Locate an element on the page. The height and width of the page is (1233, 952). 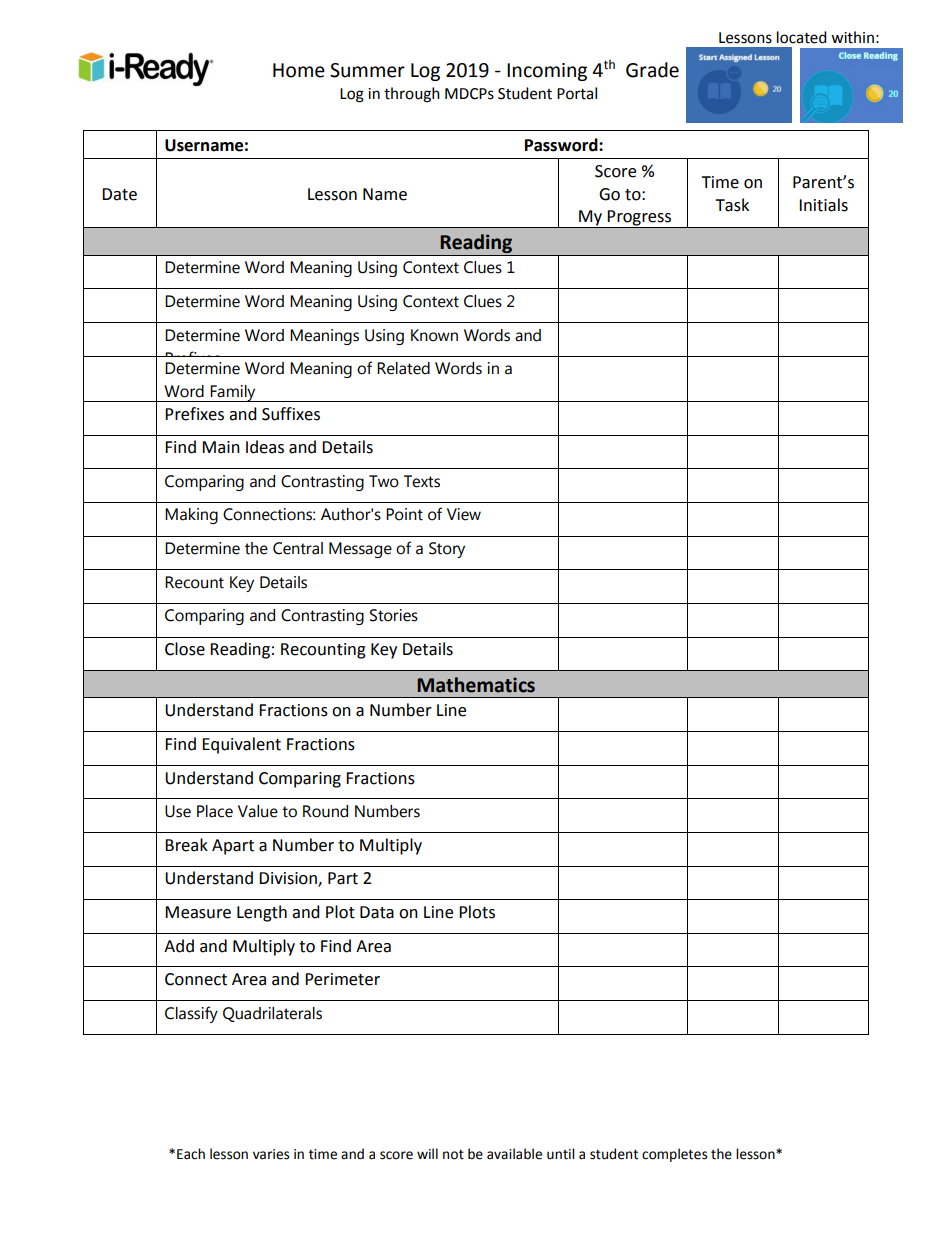
Equivalent is located at coordinates (241, 745).
